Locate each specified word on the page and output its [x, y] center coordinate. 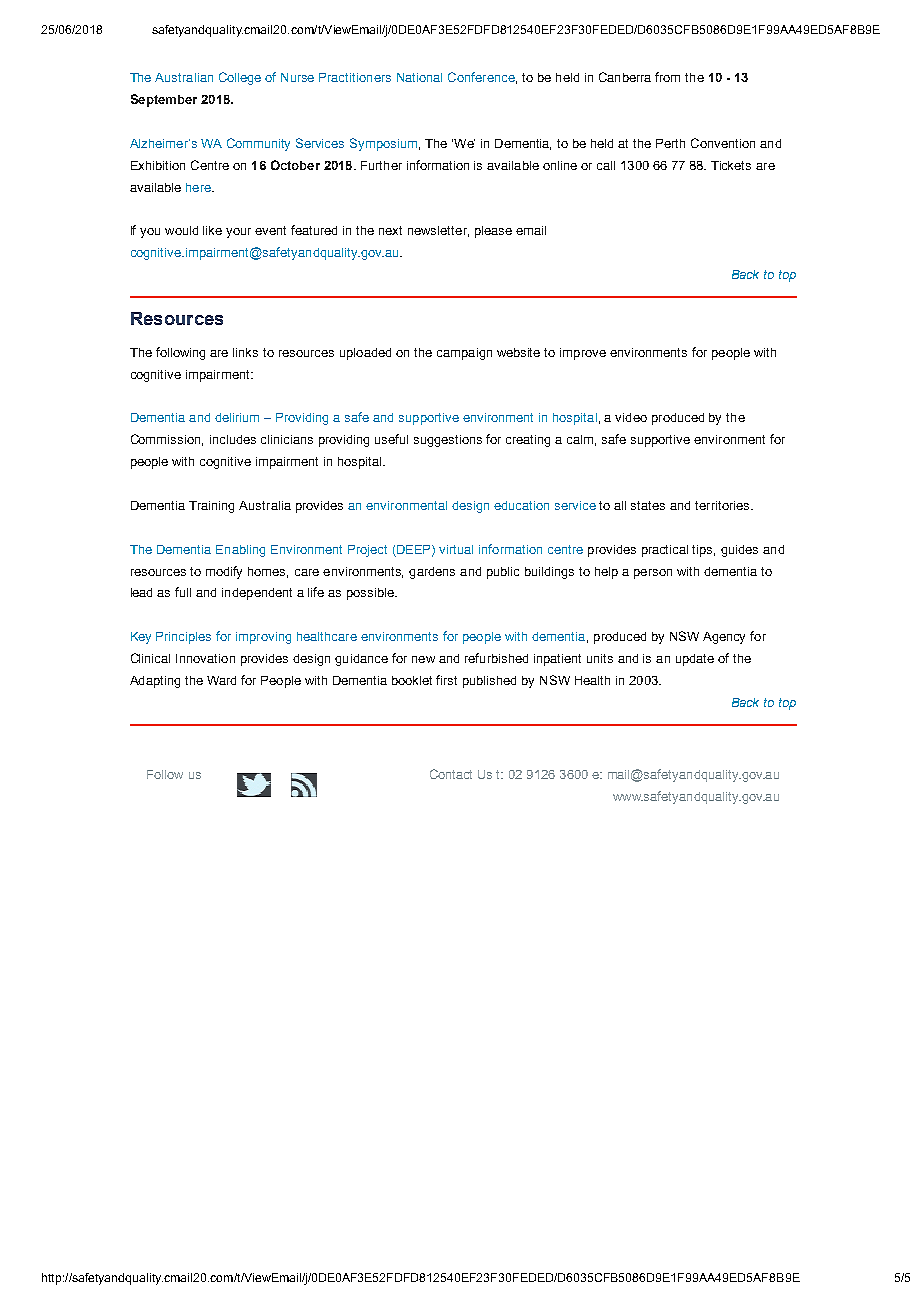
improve [583, 354]
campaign [464, 354]
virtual [456, 549]
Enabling [240, 551]
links [245, 352]
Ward [221, 680]
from [667, 77]
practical [665, 551]
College [240, 78]
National [419, 77]
